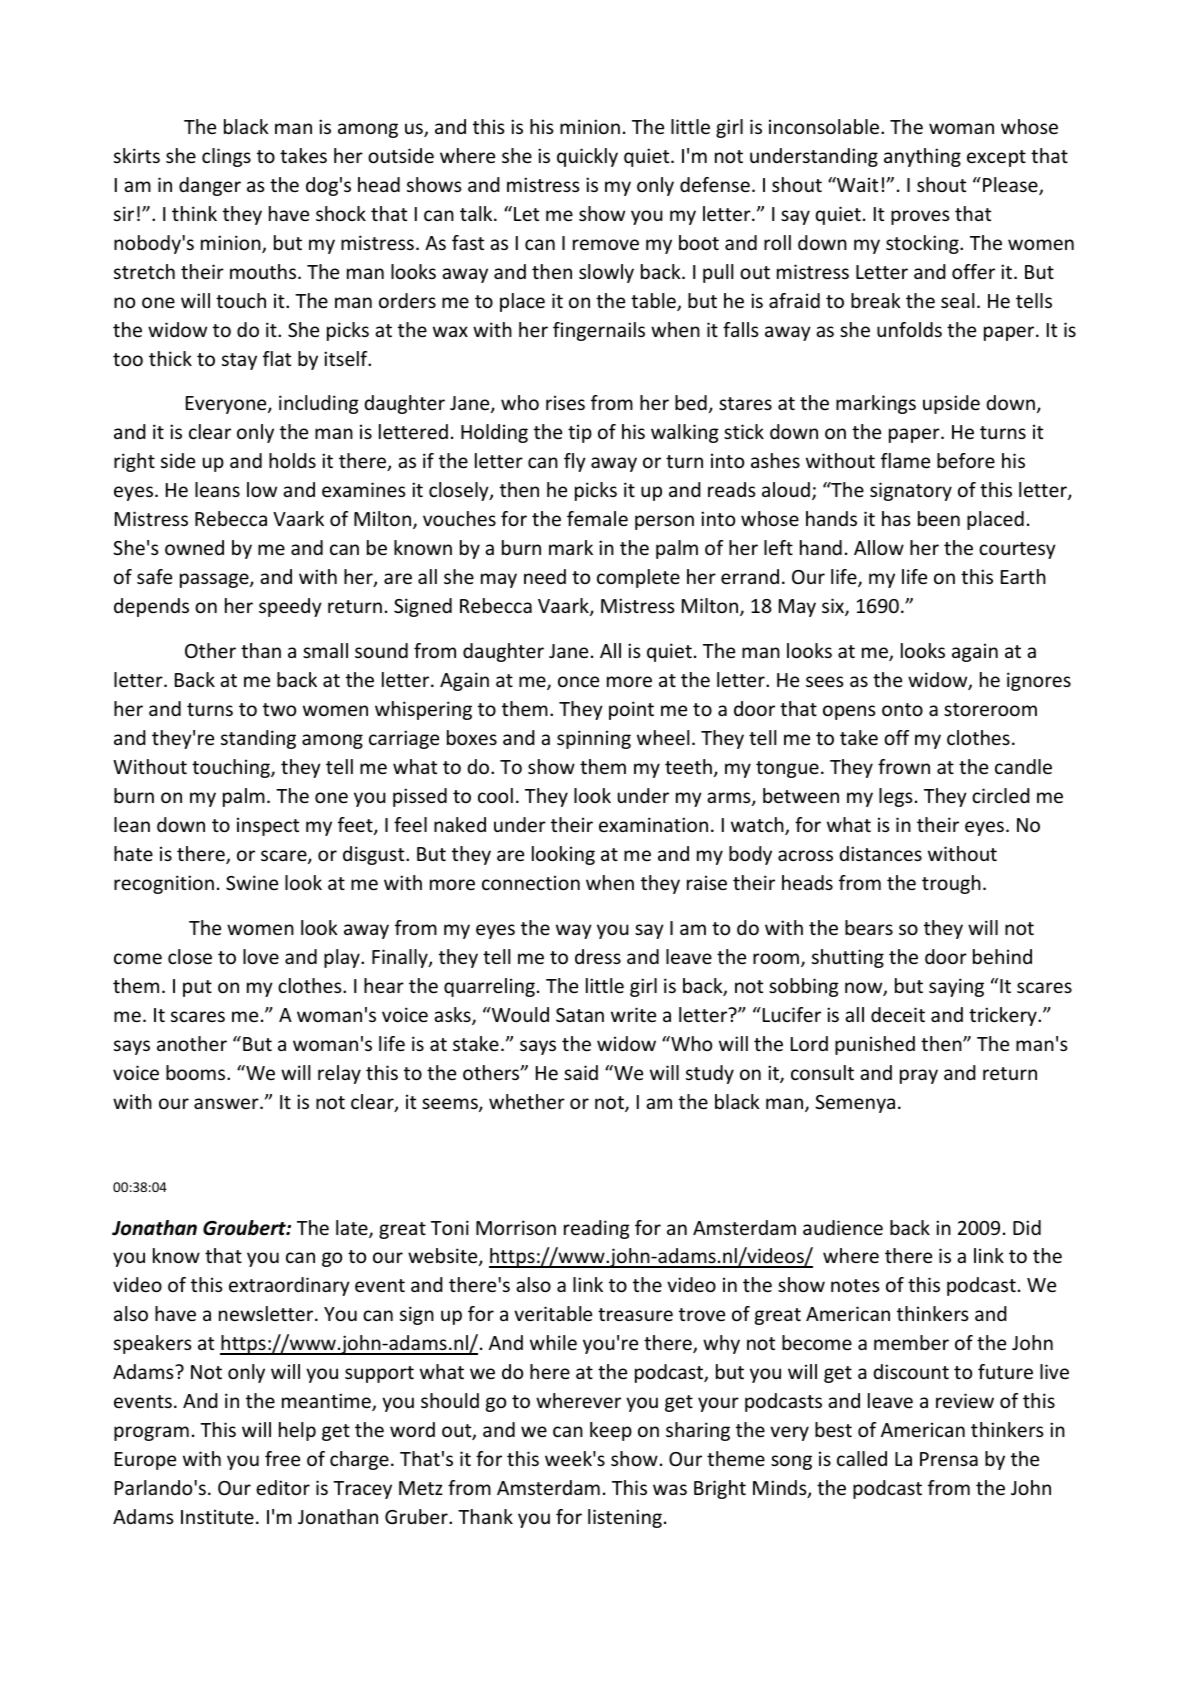  What do you see at coordinates (587, 157) in the screenshot?
I see `quickly` at bounding box center [587, 157].
